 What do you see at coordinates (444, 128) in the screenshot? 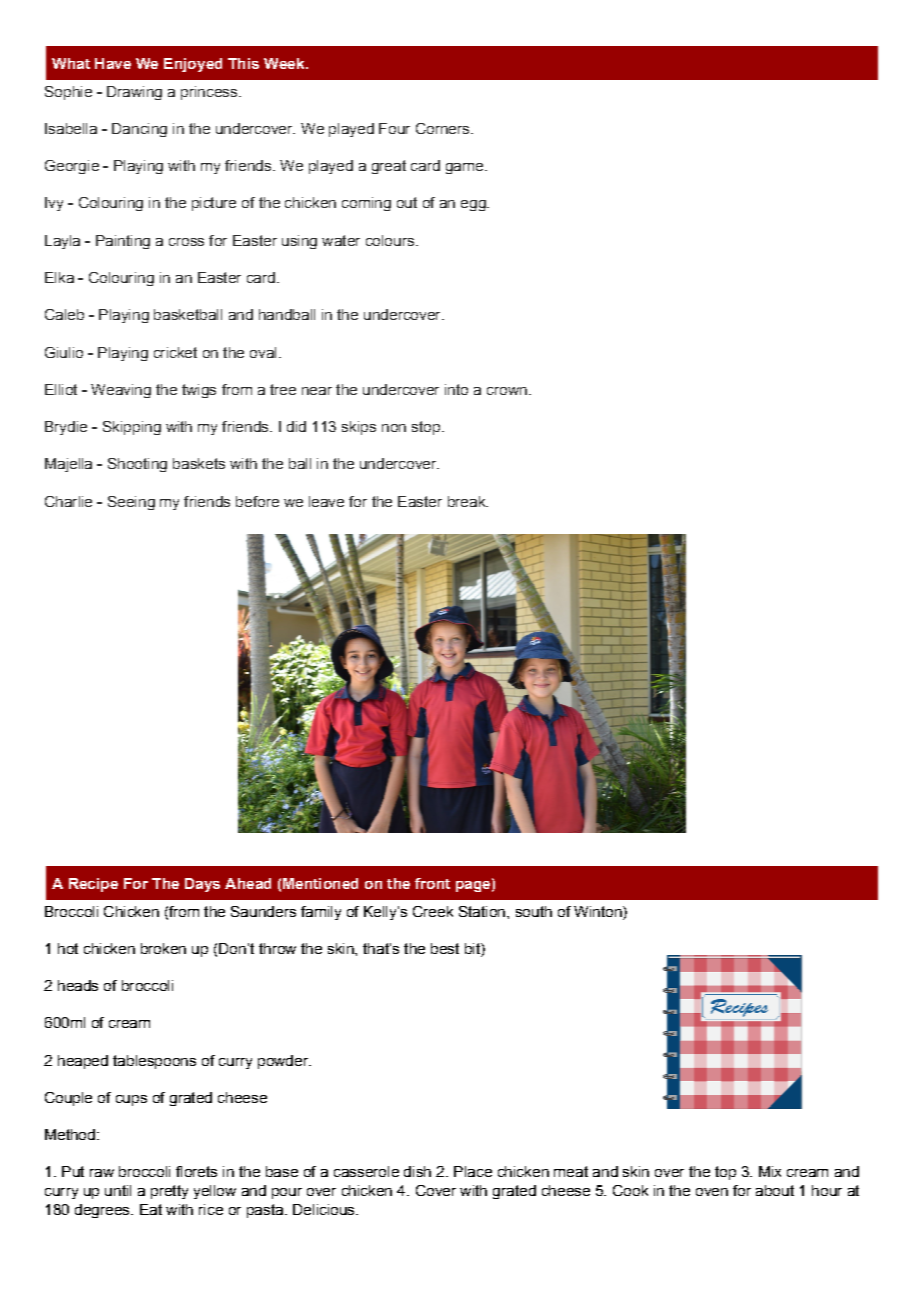
I see `Corners` at bounding box center [444, 128].
